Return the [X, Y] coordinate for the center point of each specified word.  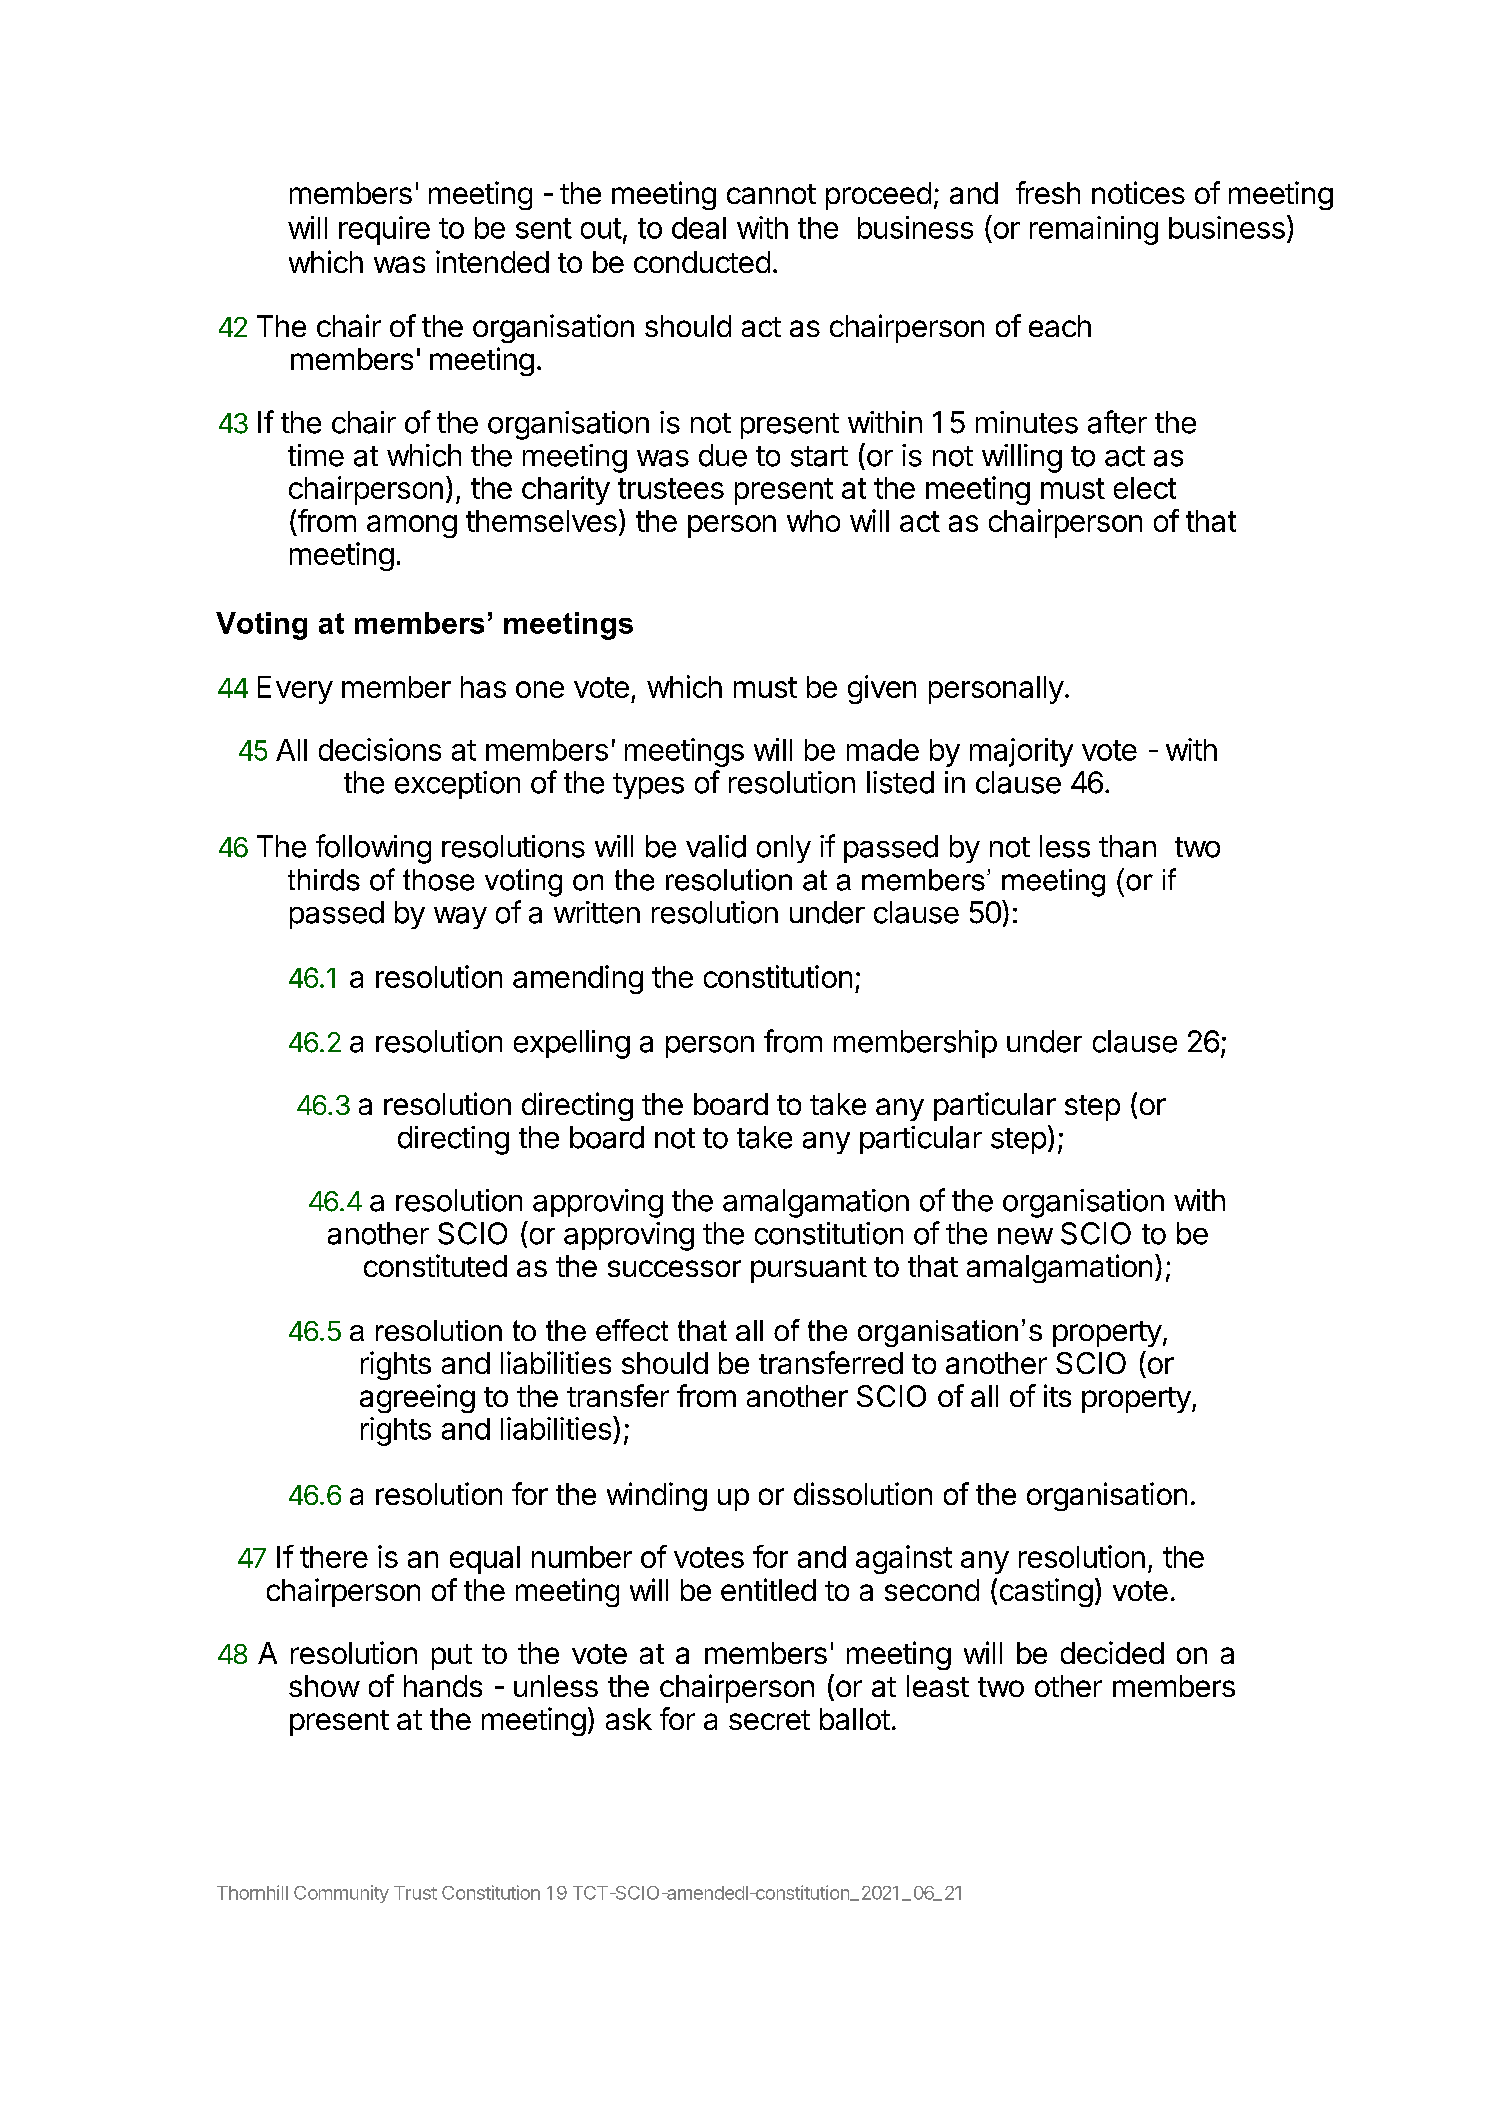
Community [341, 1894]
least [938, 1686]
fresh [1048, 192]
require [384, 230]
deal [699, 228]
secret [769, 1720]
